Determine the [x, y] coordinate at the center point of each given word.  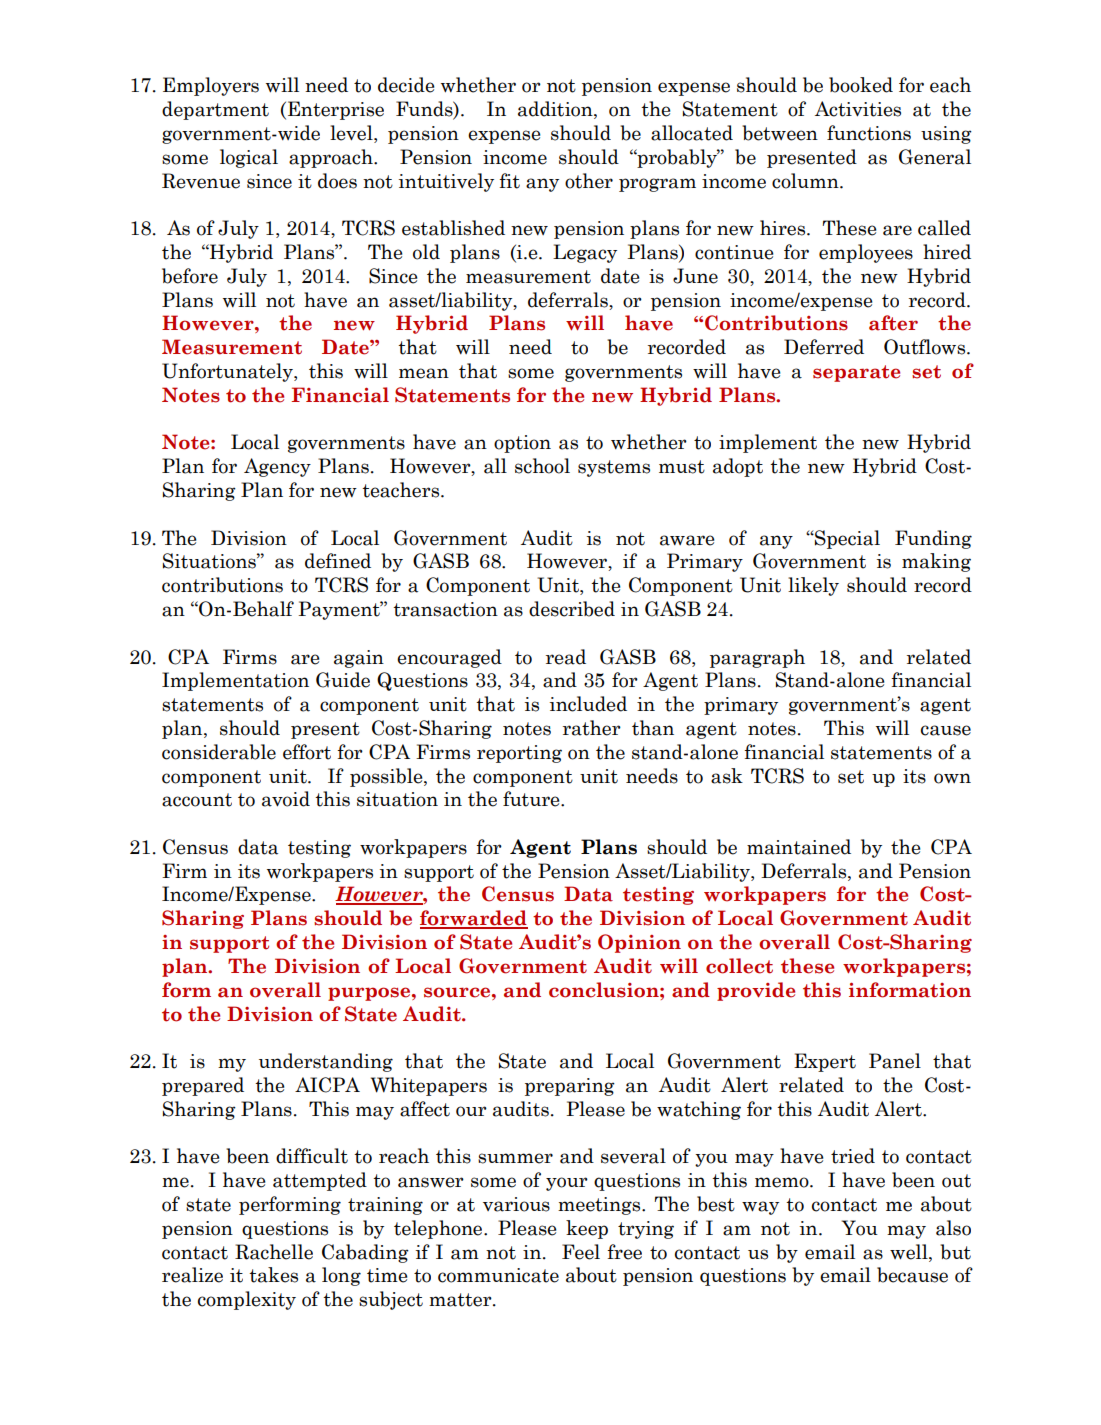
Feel [581, 1252]
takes [273, 1275]
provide [756, 991]
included [588, 704]
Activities [858, 109]
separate [856, 373]
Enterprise [336, 110]
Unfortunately [228, 372]
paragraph [757, 658]
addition [556, 110]
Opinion [639, 943]
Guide [343, 680]
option [522, 444]
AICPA [327, 1085]
